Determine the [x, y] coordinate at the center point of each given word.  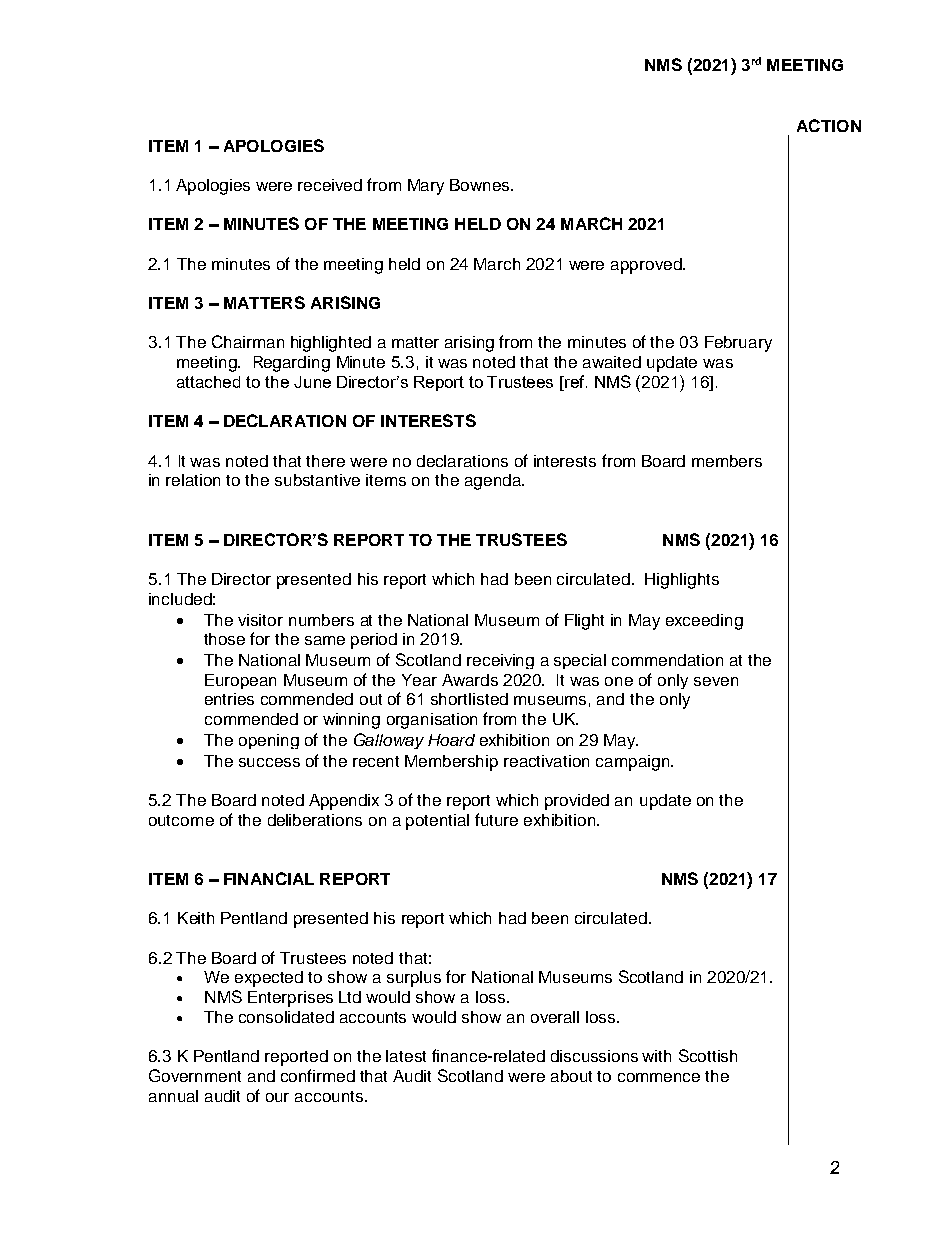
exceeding [704, 622]
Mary [426, 187]
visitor [260, 620]
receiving [500, 661]
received [330, 185]
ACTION [829, 125]
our [277, 1097]
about [571, 1076]
